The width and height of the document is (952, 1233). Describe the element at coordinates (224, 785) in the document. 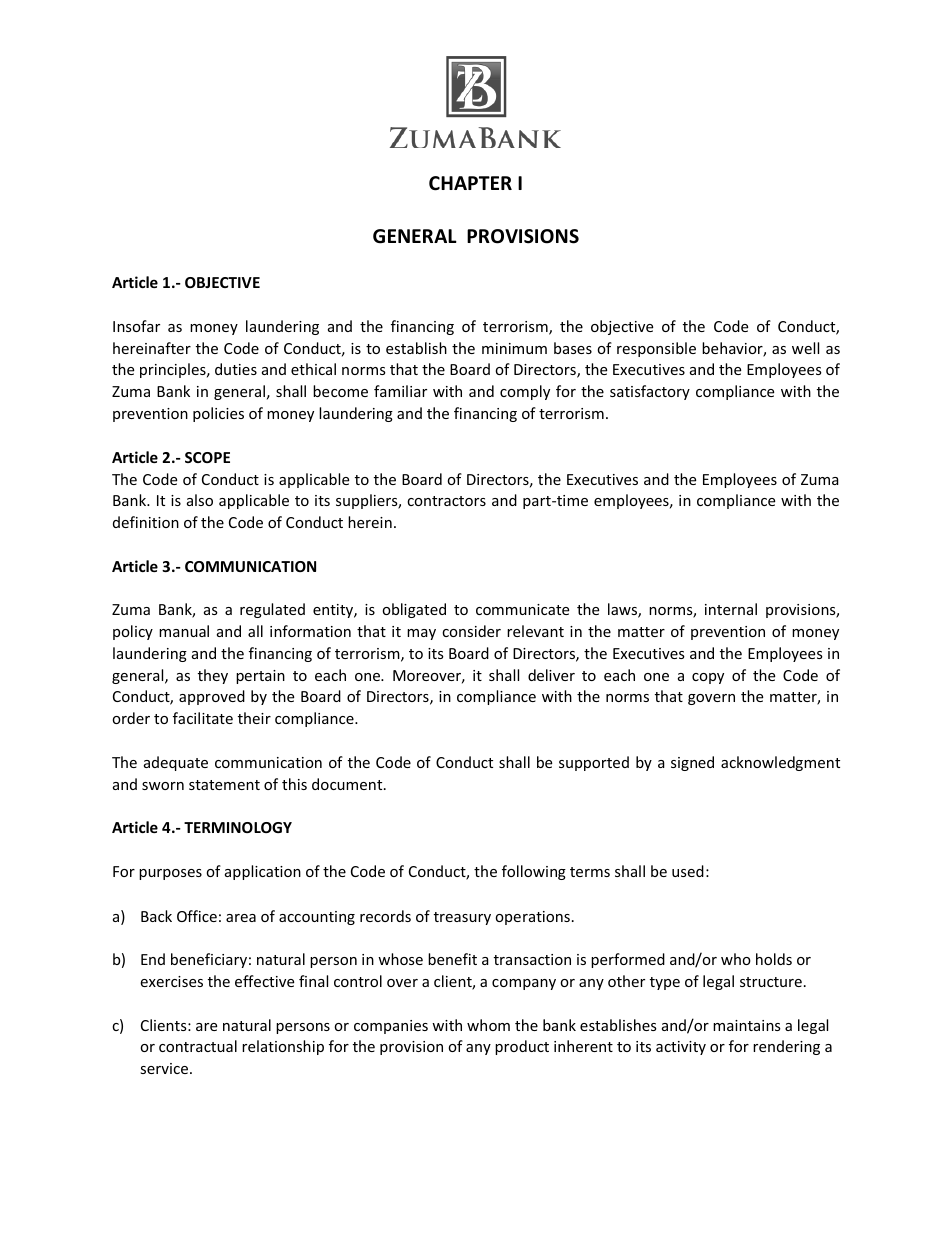

I see `statement` at that location.
